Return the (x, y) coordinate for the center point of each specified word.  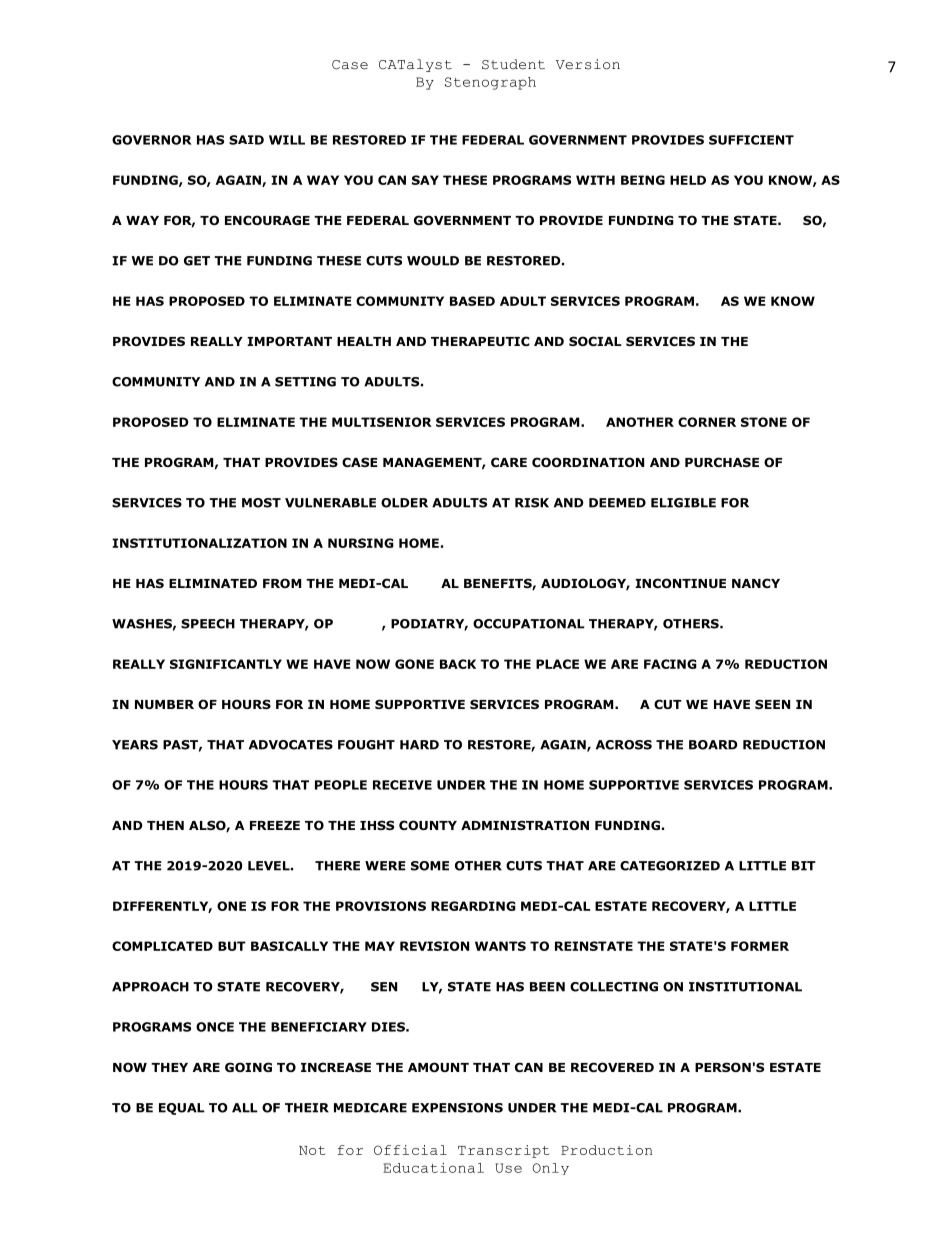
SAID (246, 140)
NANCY (756, 583)
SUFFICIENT (751, 140)
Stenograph (490, 83)
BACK (458, 664)
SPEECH (208, 624)
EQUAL (182, 1109)
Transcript (503, 1151)
